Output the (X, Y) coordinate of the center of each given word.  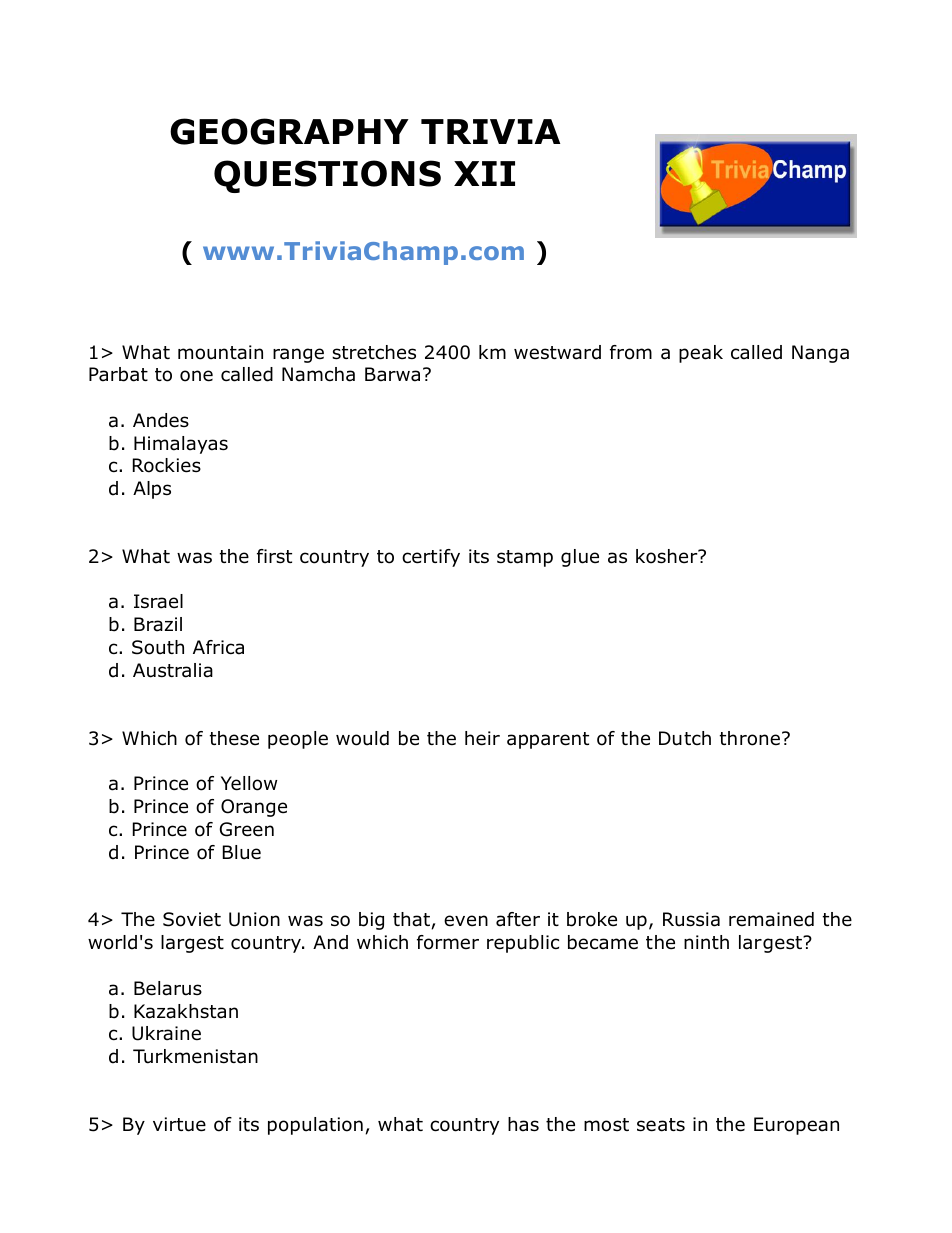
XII (484, 173)
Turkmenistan (195, 1056)
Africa (218, 647)
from (631, 352)
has (523, 1124)
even (466, 921)
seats (661, 1125)
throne (750, 738)
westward (557, 352)
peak (701, 354)
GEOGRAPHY (289, 131)
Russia (691, 919)
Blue (242, 852)
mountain (220, 352)
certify (431, 558)
